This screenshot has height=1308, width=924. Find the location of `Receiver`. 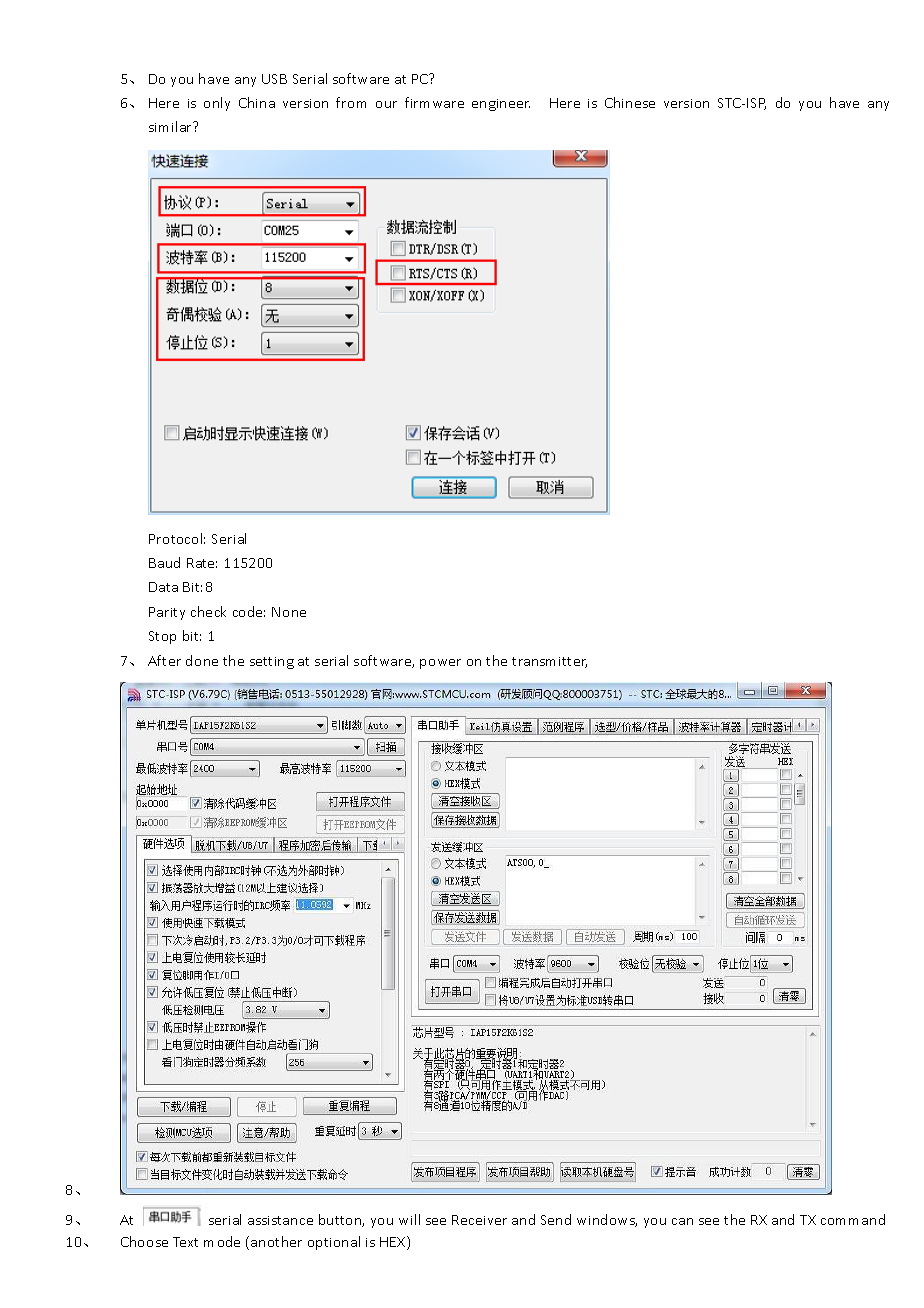

Receiver is located at coordinates (479, 1220).
